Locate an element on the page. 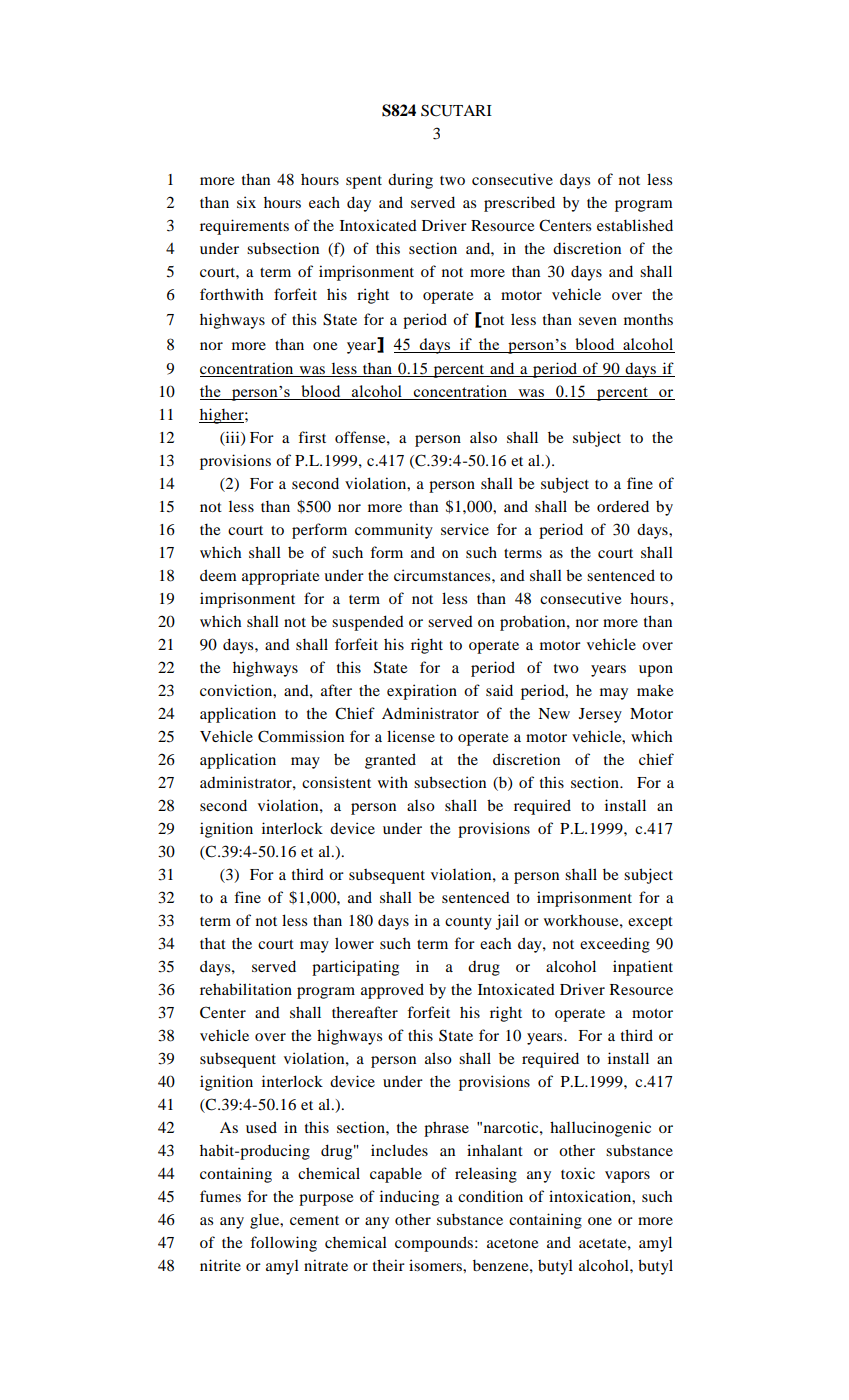 The image size is (849, 1400). granted is located at coordinates (390, 761).
